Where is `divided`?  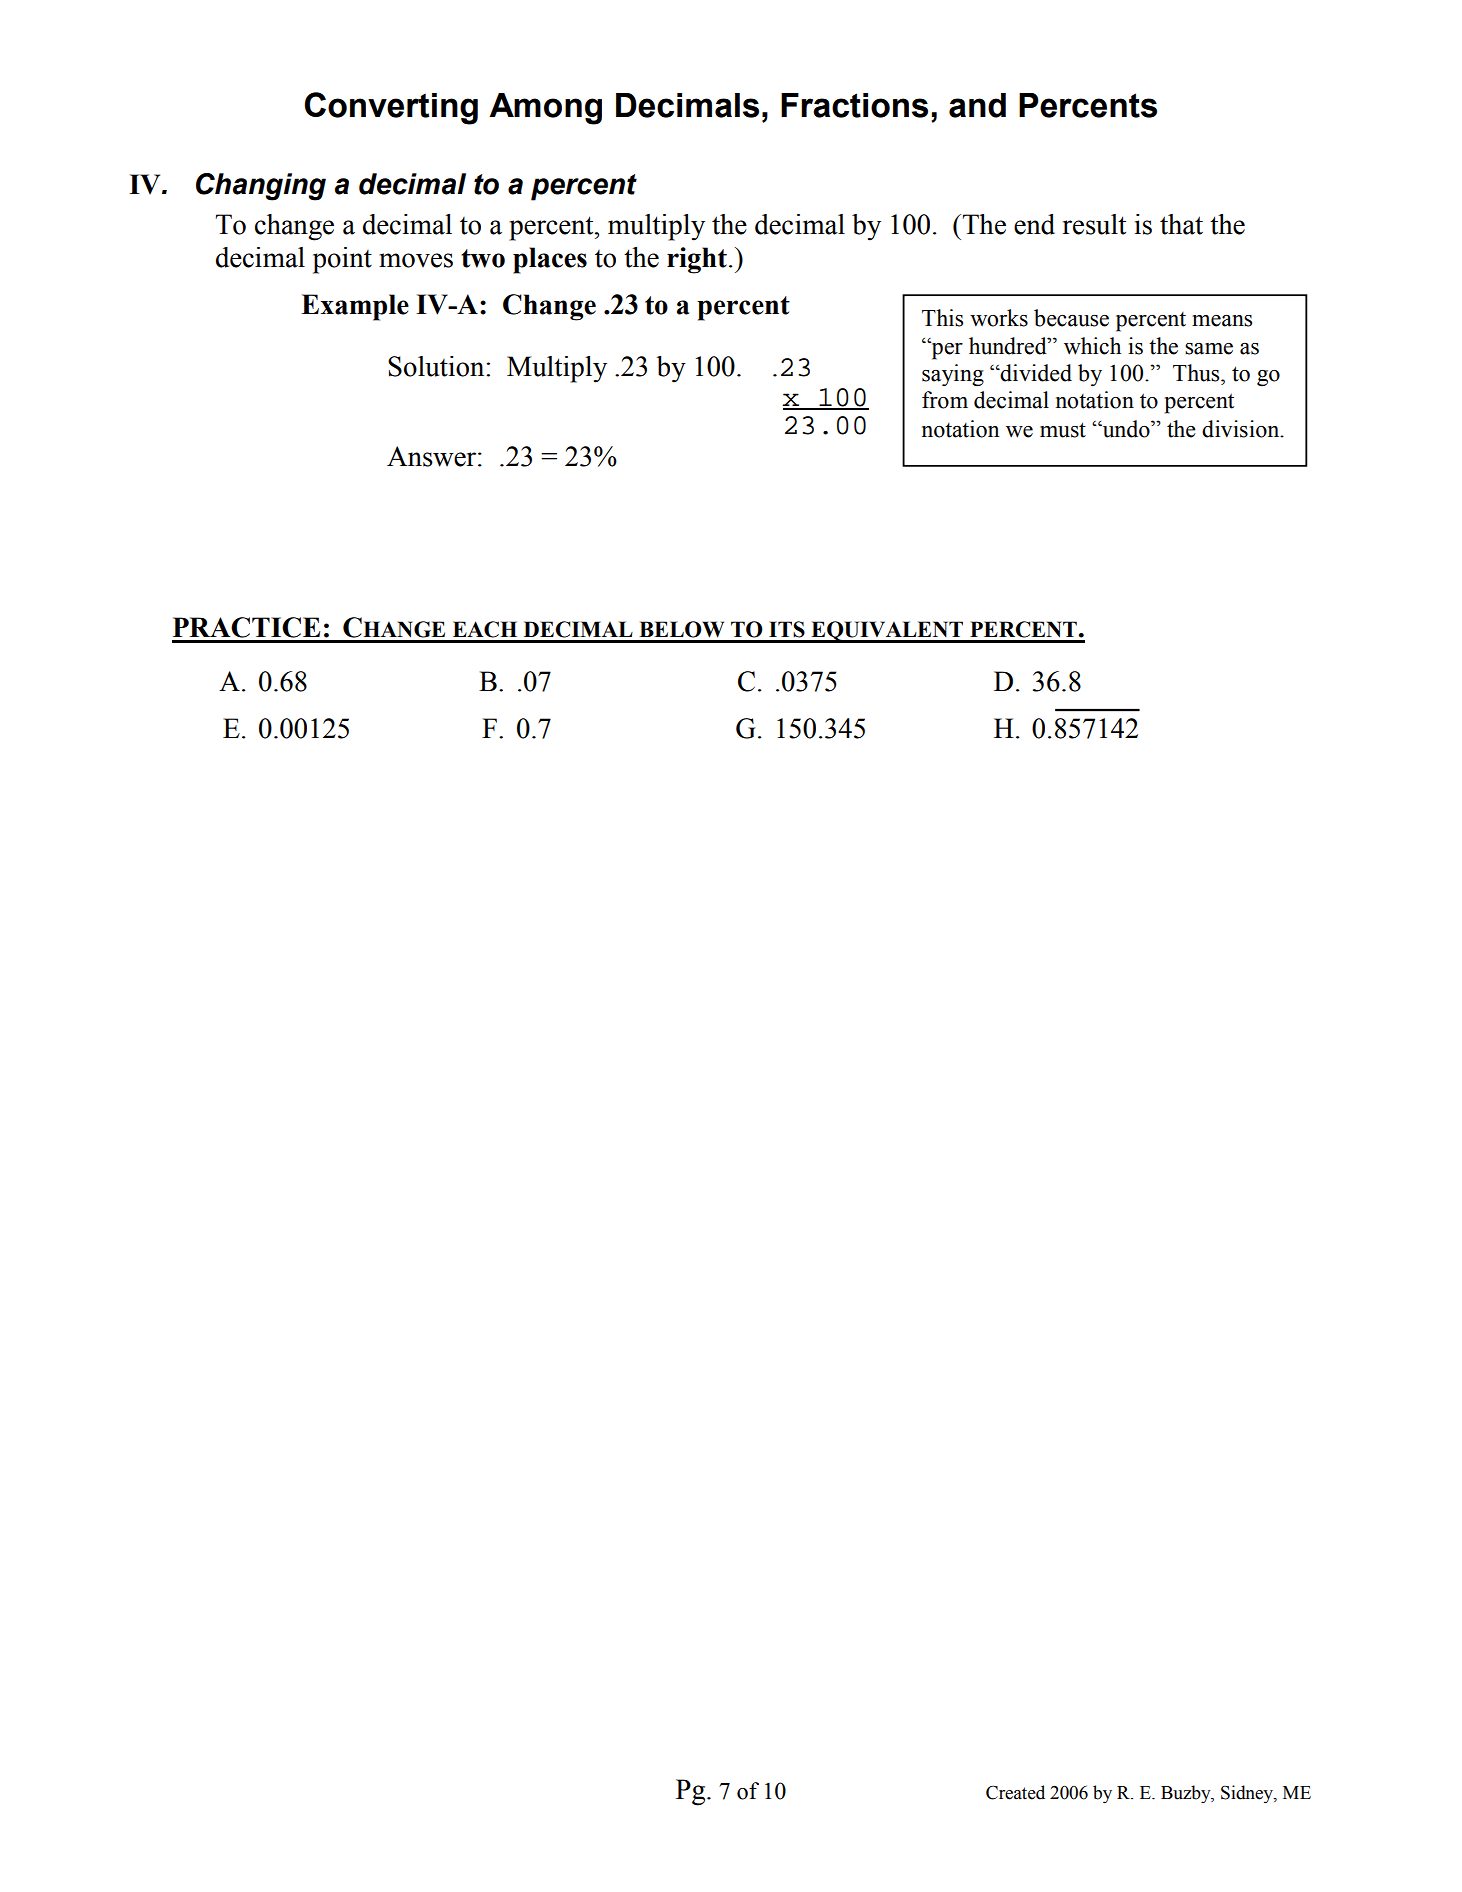 divided is located at coordinates (1035, 373).
